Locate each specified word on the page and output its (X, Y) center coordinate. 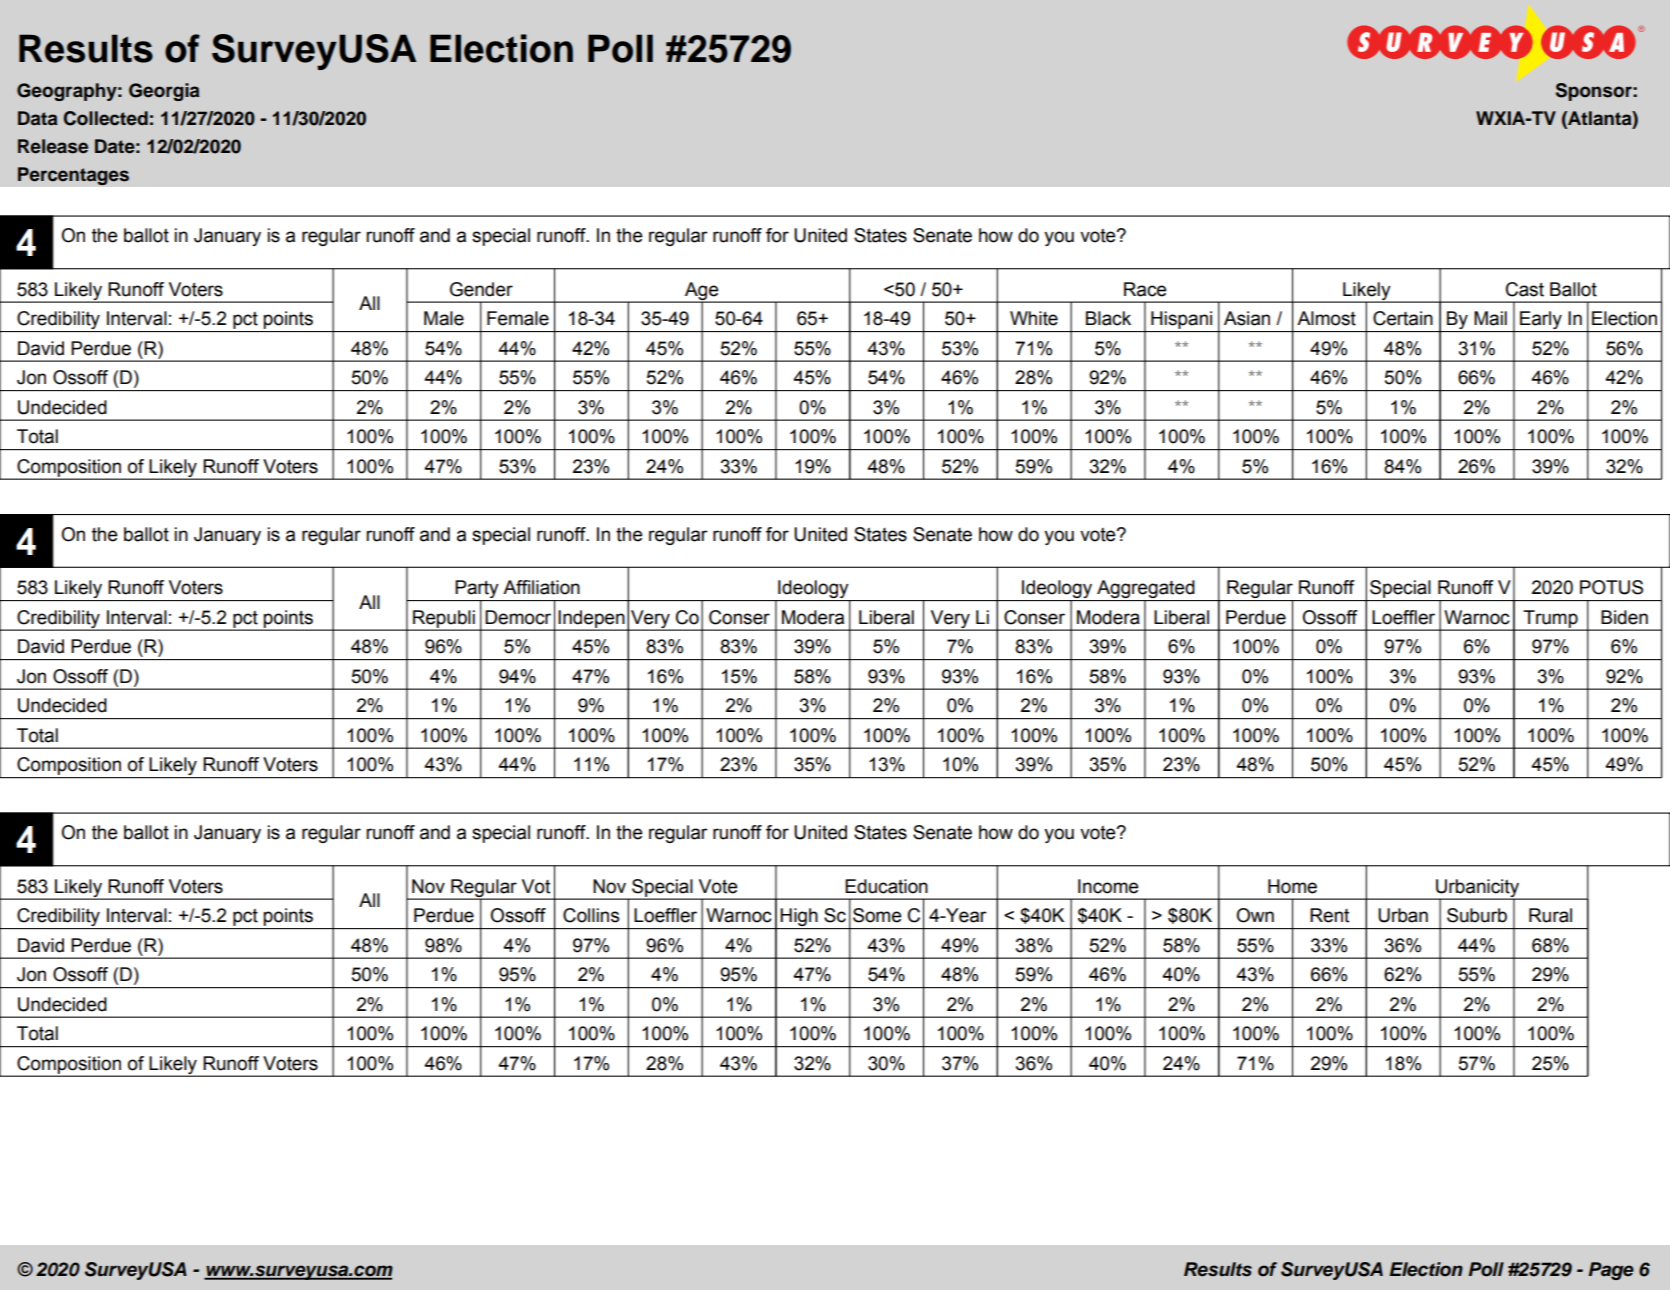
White (1034, 318)
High (799, 918)
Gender (481, 289)
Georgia (164, 92)
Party (477, 590)
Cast (1525, 289)
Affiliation (541, 587)
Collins (591, 915)
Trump (1550, 620)
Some (877, 915)
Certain (1403, 318)
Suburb (1477, 915)
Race (1145, 289)
